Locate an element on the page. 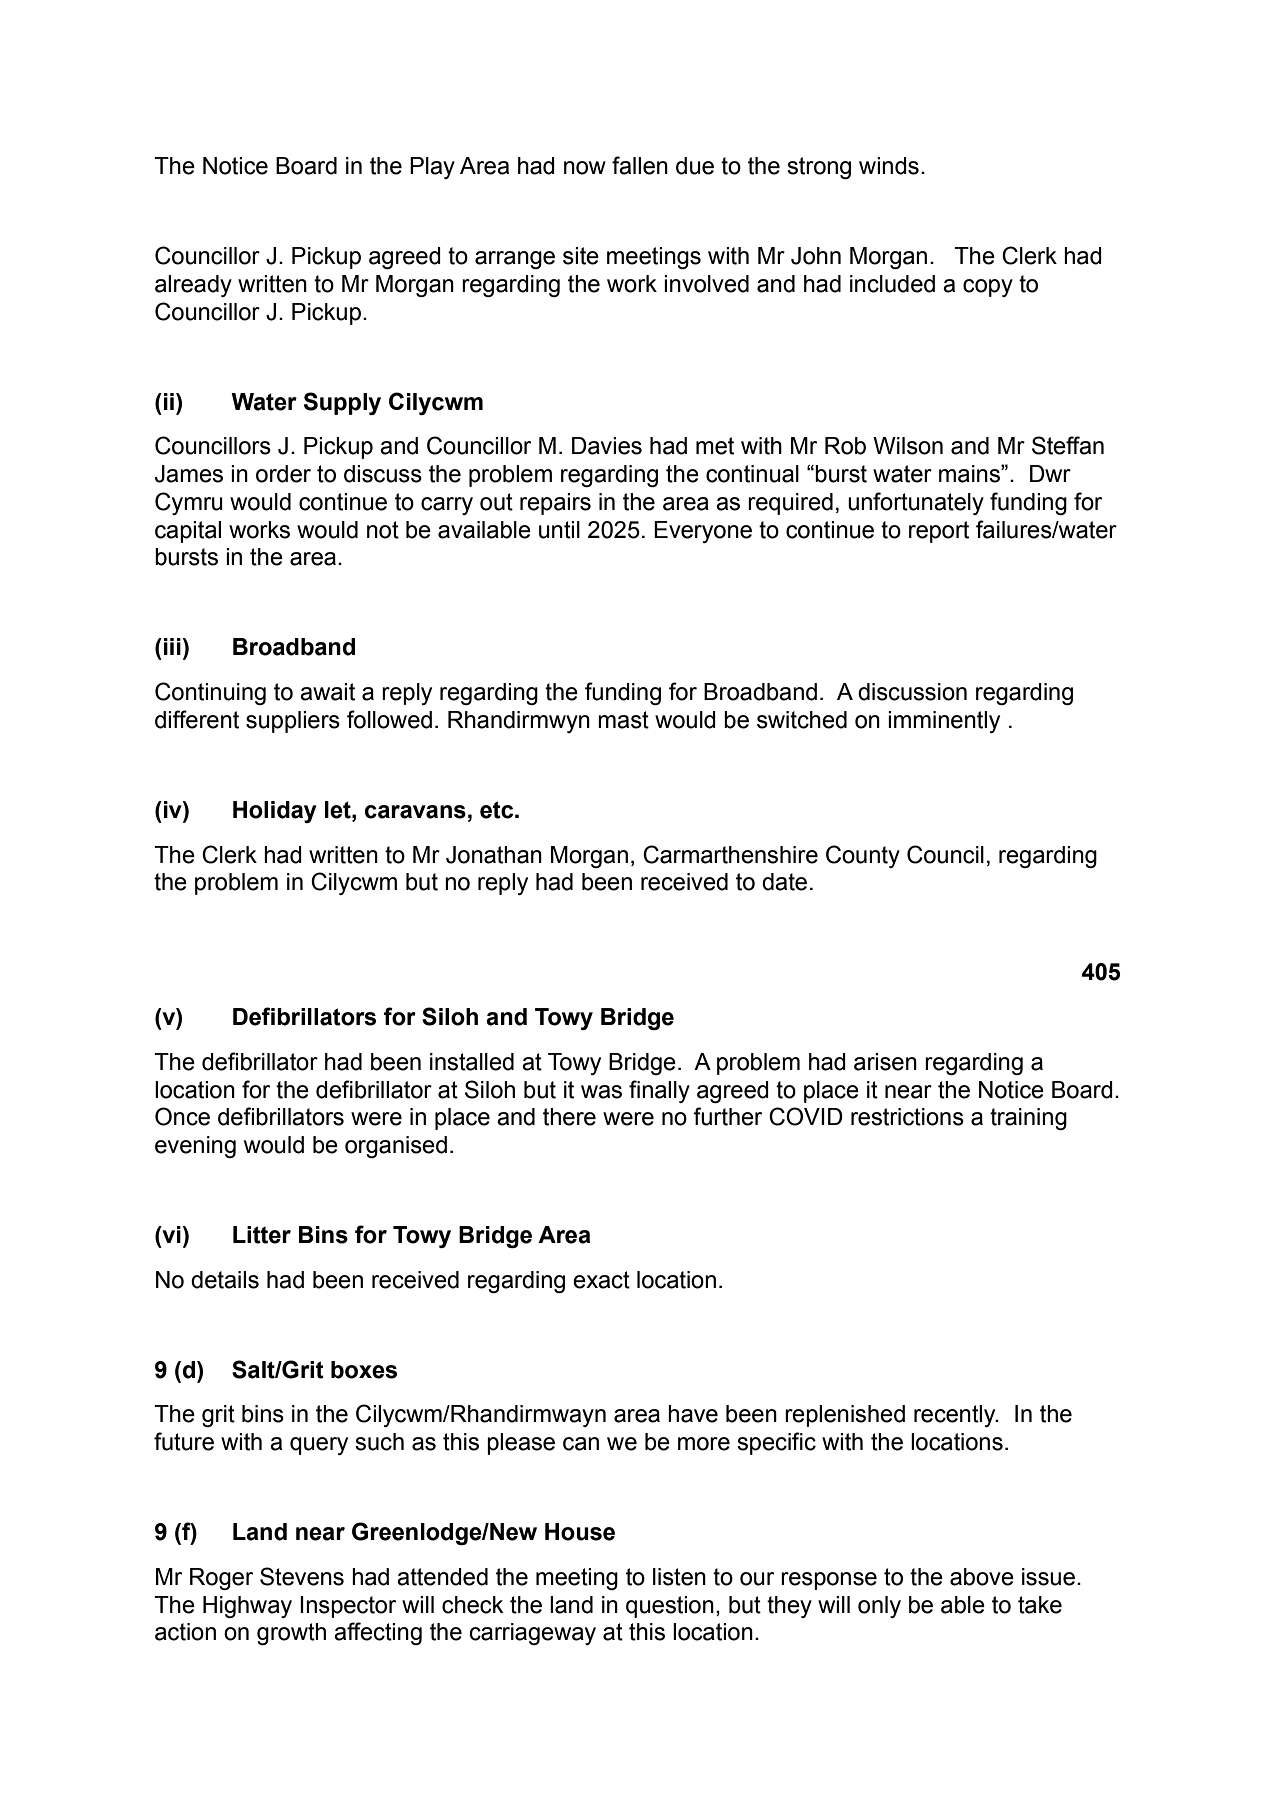 Image resolution: width=1277 pixels, height=1807 pixels. Stevens is located at coordinates (302, 1576).
